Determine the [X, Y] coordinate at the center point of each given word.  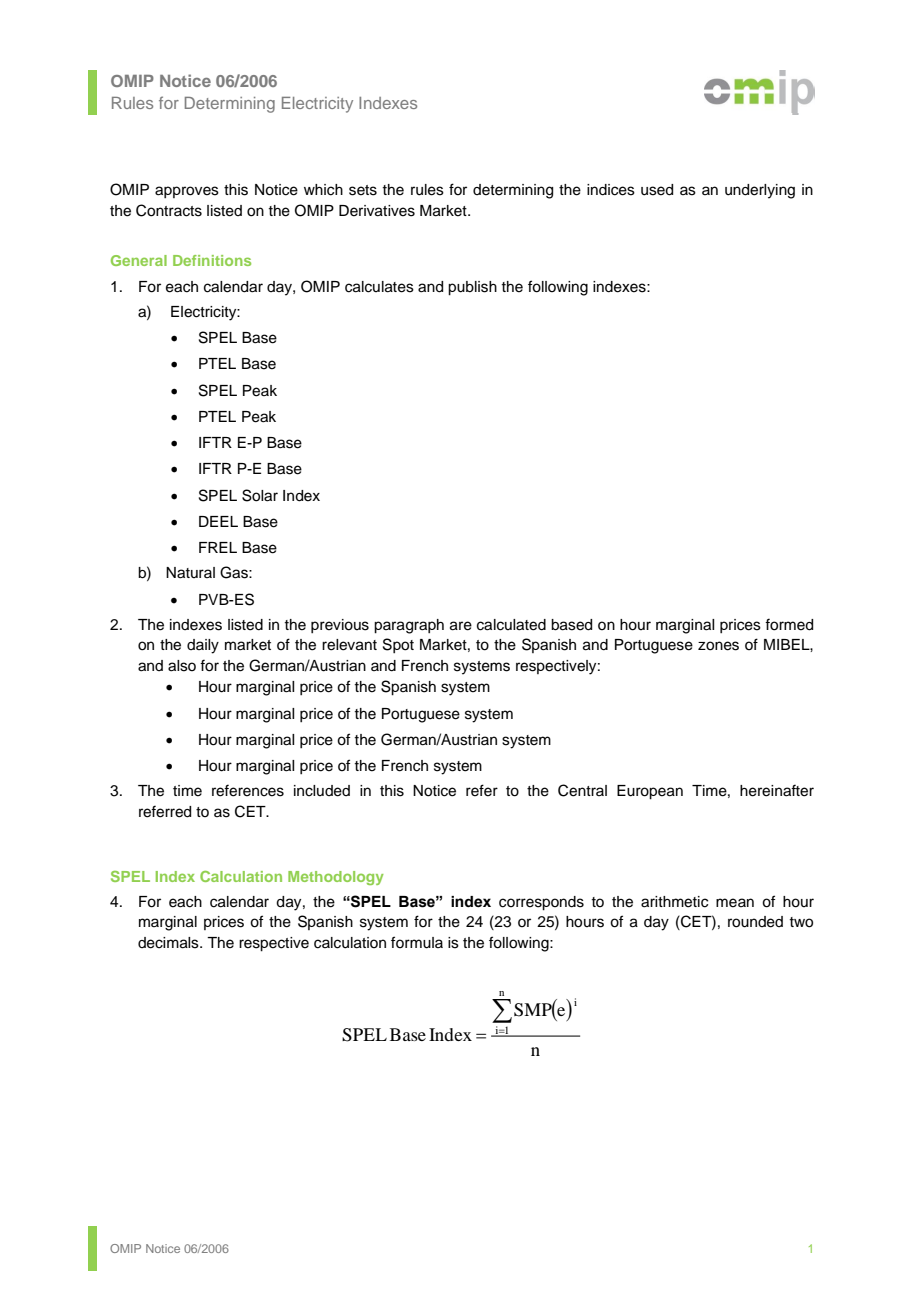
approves [187, 192]
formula [417, 942]
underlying [760, 191]
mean [735, 903]
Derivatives [377, 211]
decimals [169, 943]
